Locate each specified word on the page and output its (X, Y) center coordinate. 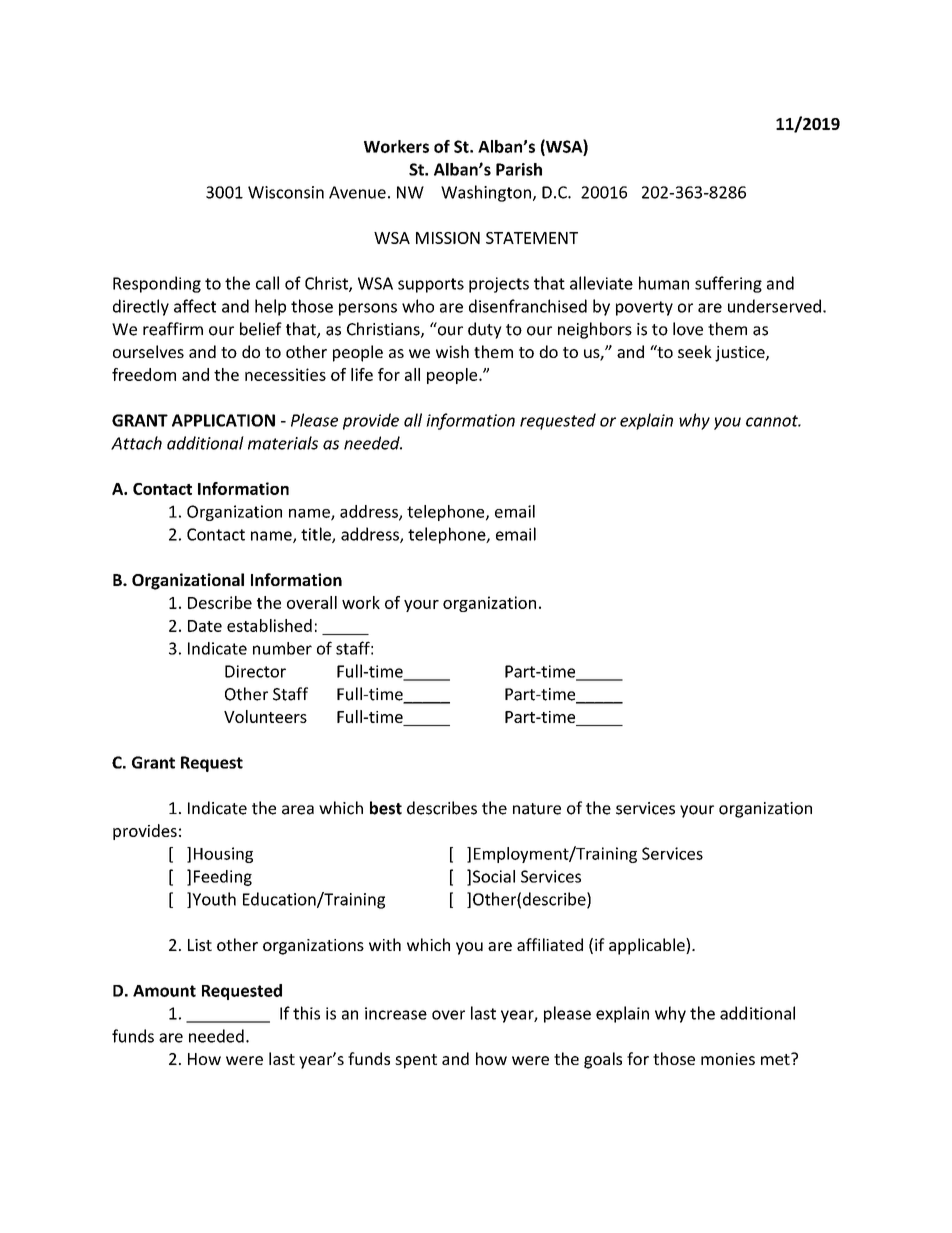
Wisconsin (286, 192)
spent (416, 1061)
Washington (486, 193)
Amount (164, 991)
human (664, 283)
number (282, 648)
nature (537, 809)
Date (205, 626)
